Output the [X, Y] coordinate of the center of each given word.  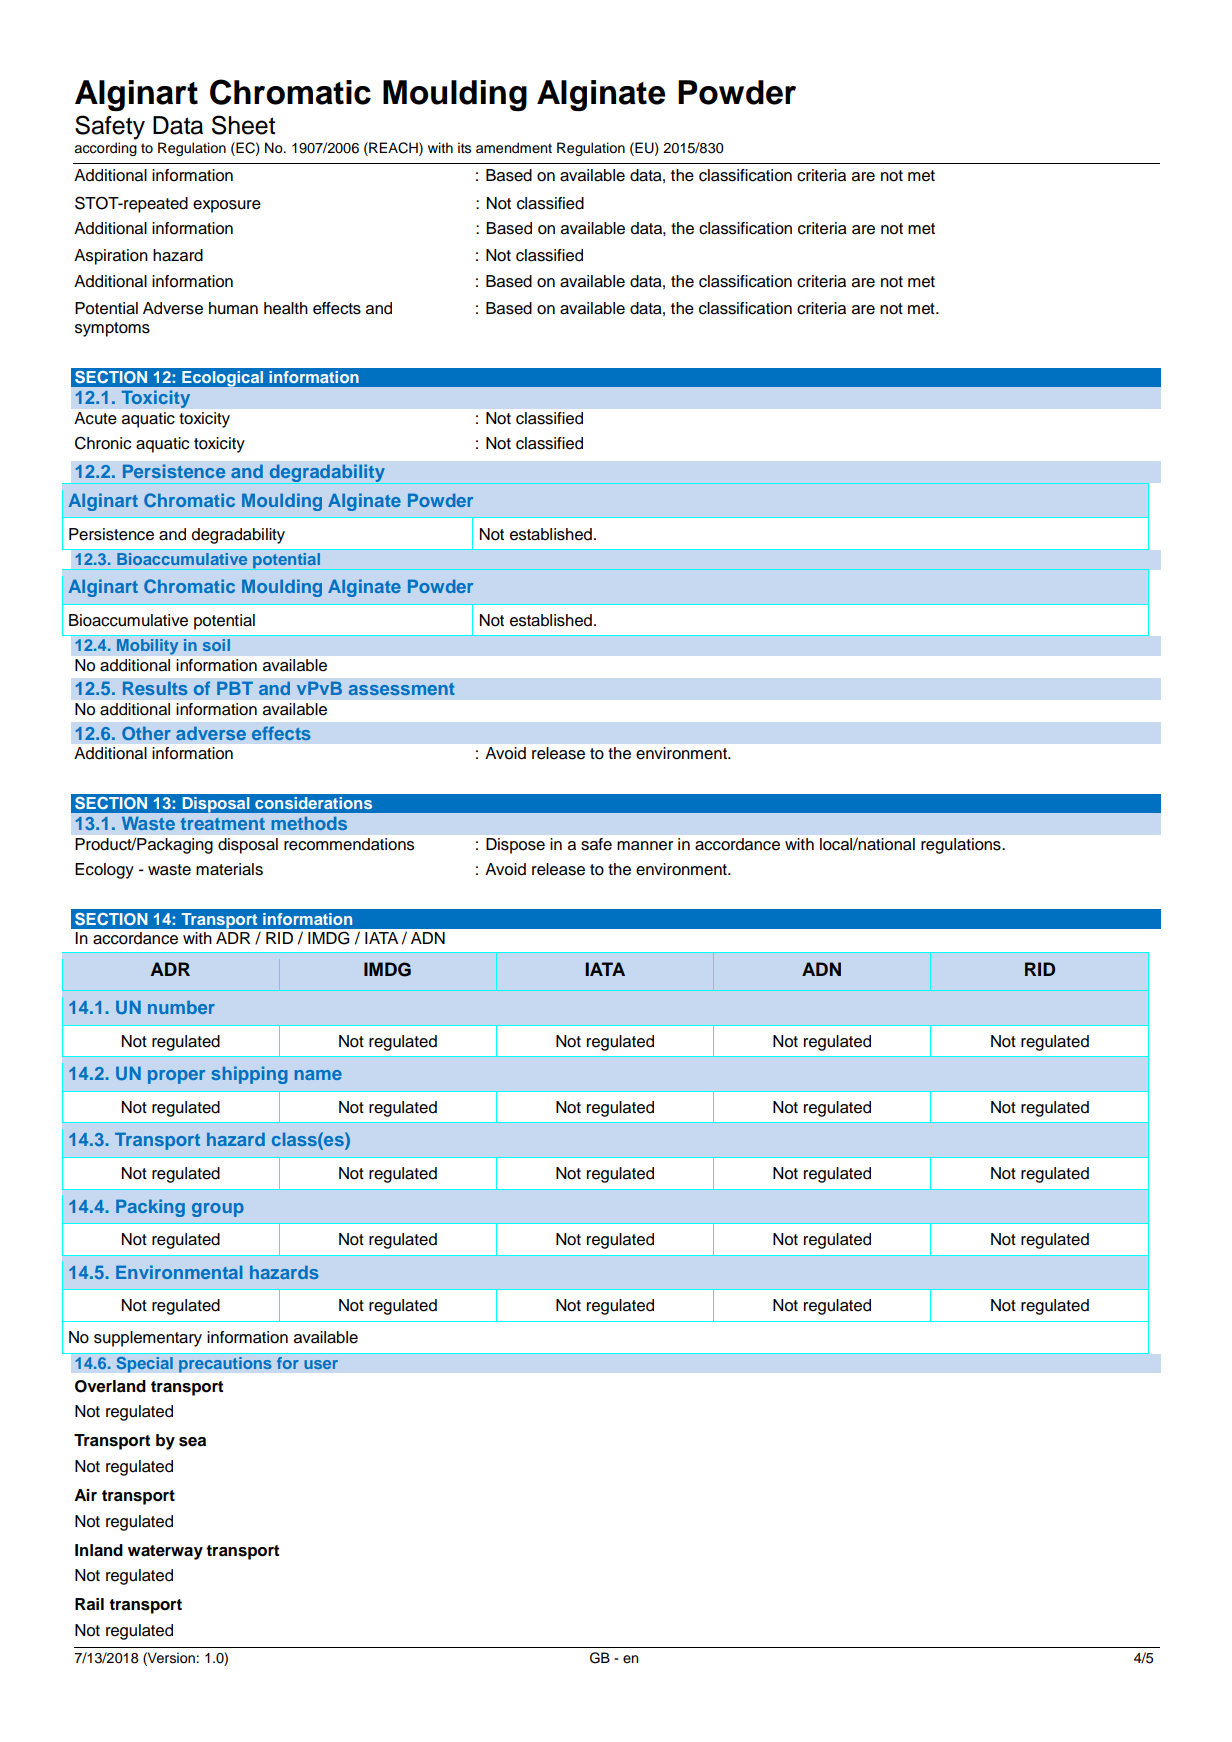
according [105, 149]
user [321, 1364]
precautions [225, 1365]
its [464, 148]
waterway [165, 1552]
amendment [514, 148]
